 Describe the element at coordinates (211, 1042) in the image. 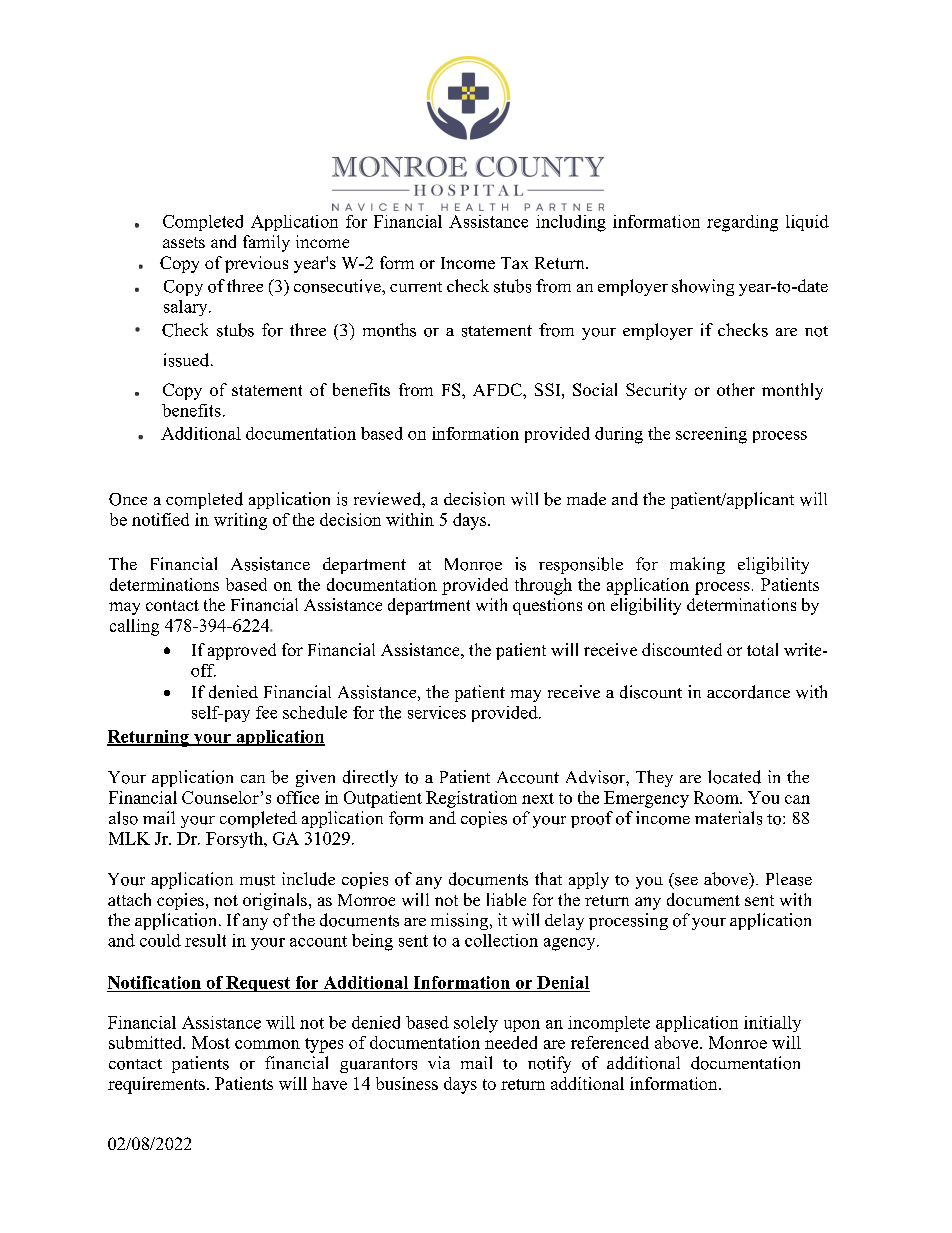

I see `Most` at that location.
